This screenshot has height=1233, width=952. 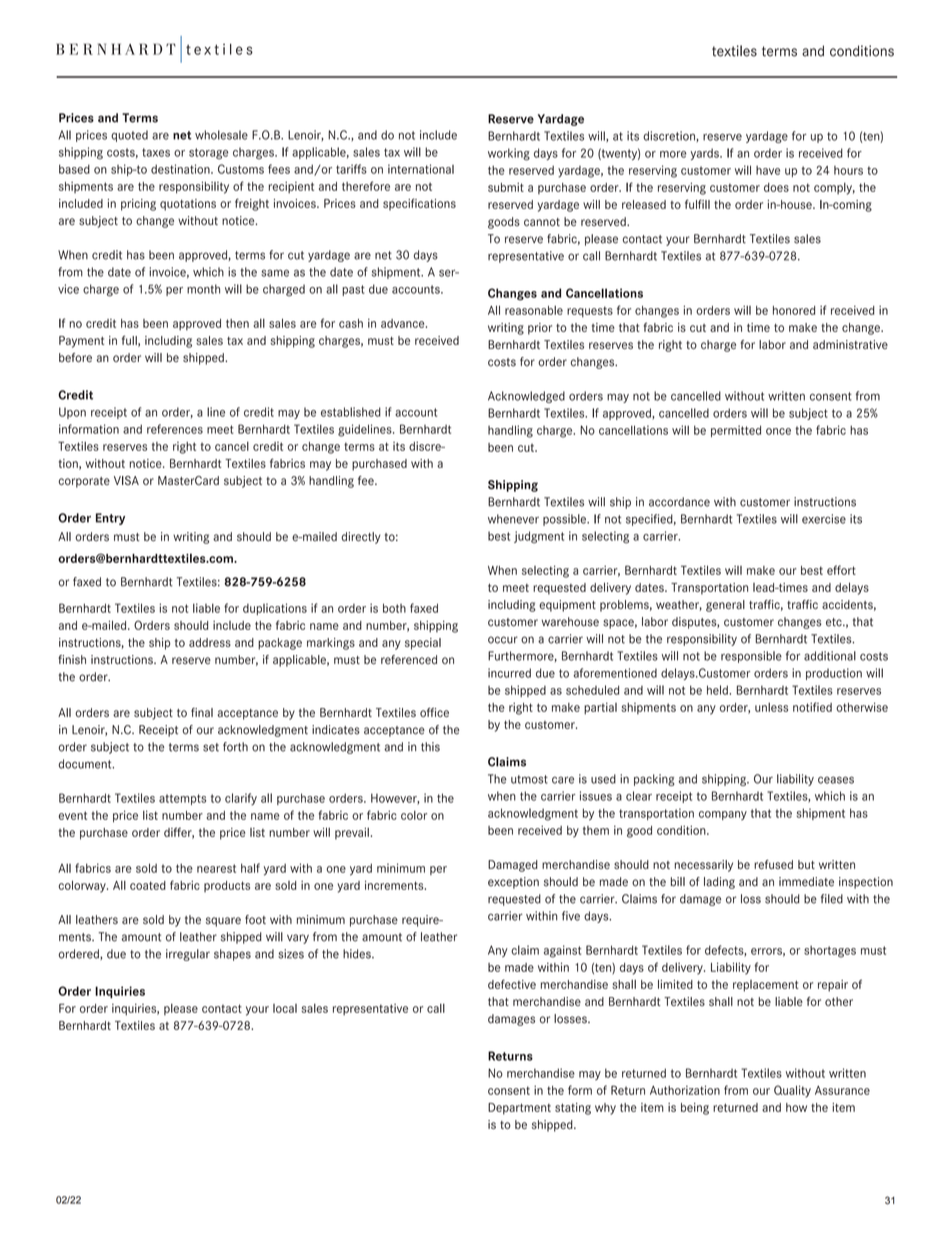 I want to click on taxes, so click(x=156, y=152).
